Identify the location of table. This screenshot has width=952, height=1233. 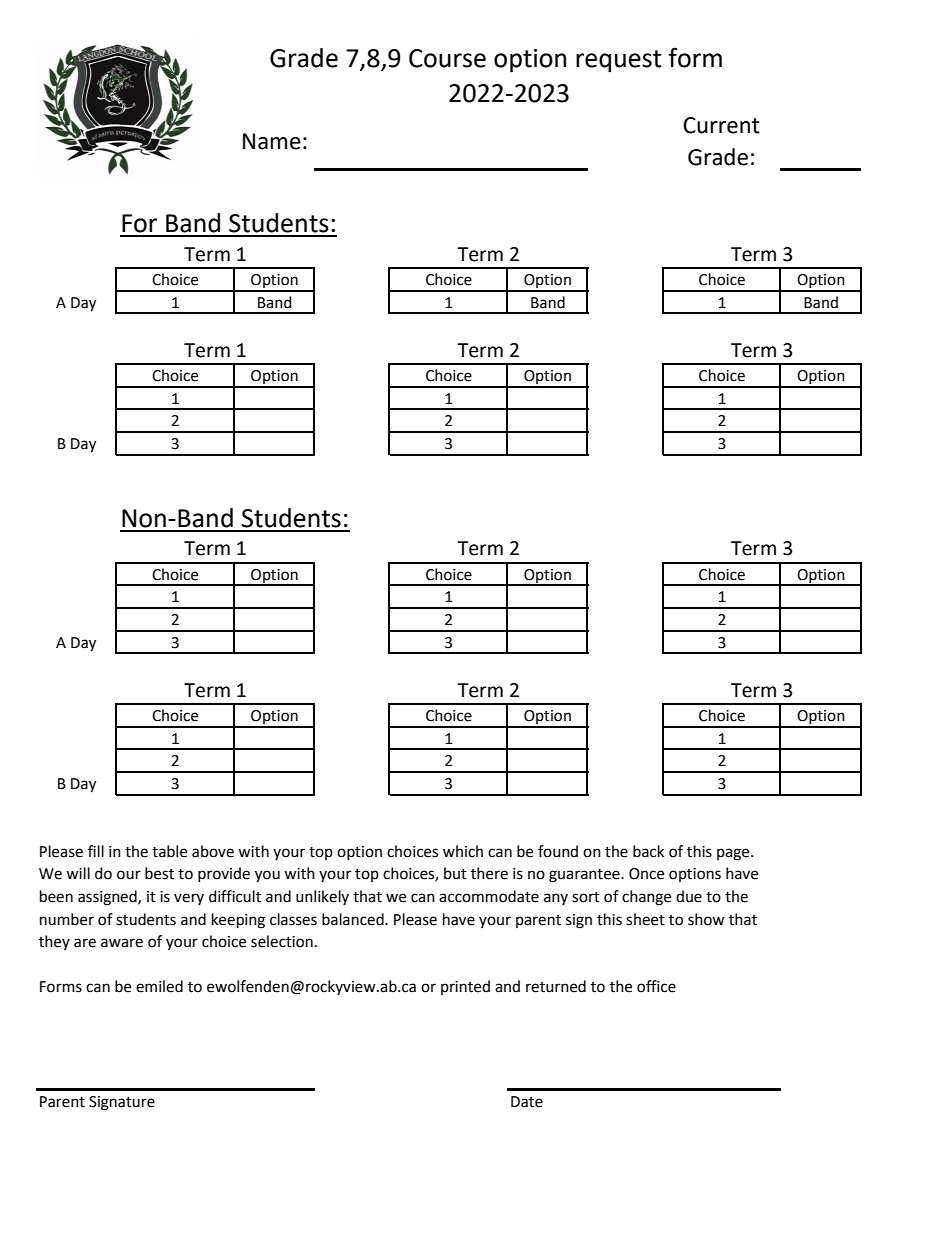
(169, 851).
